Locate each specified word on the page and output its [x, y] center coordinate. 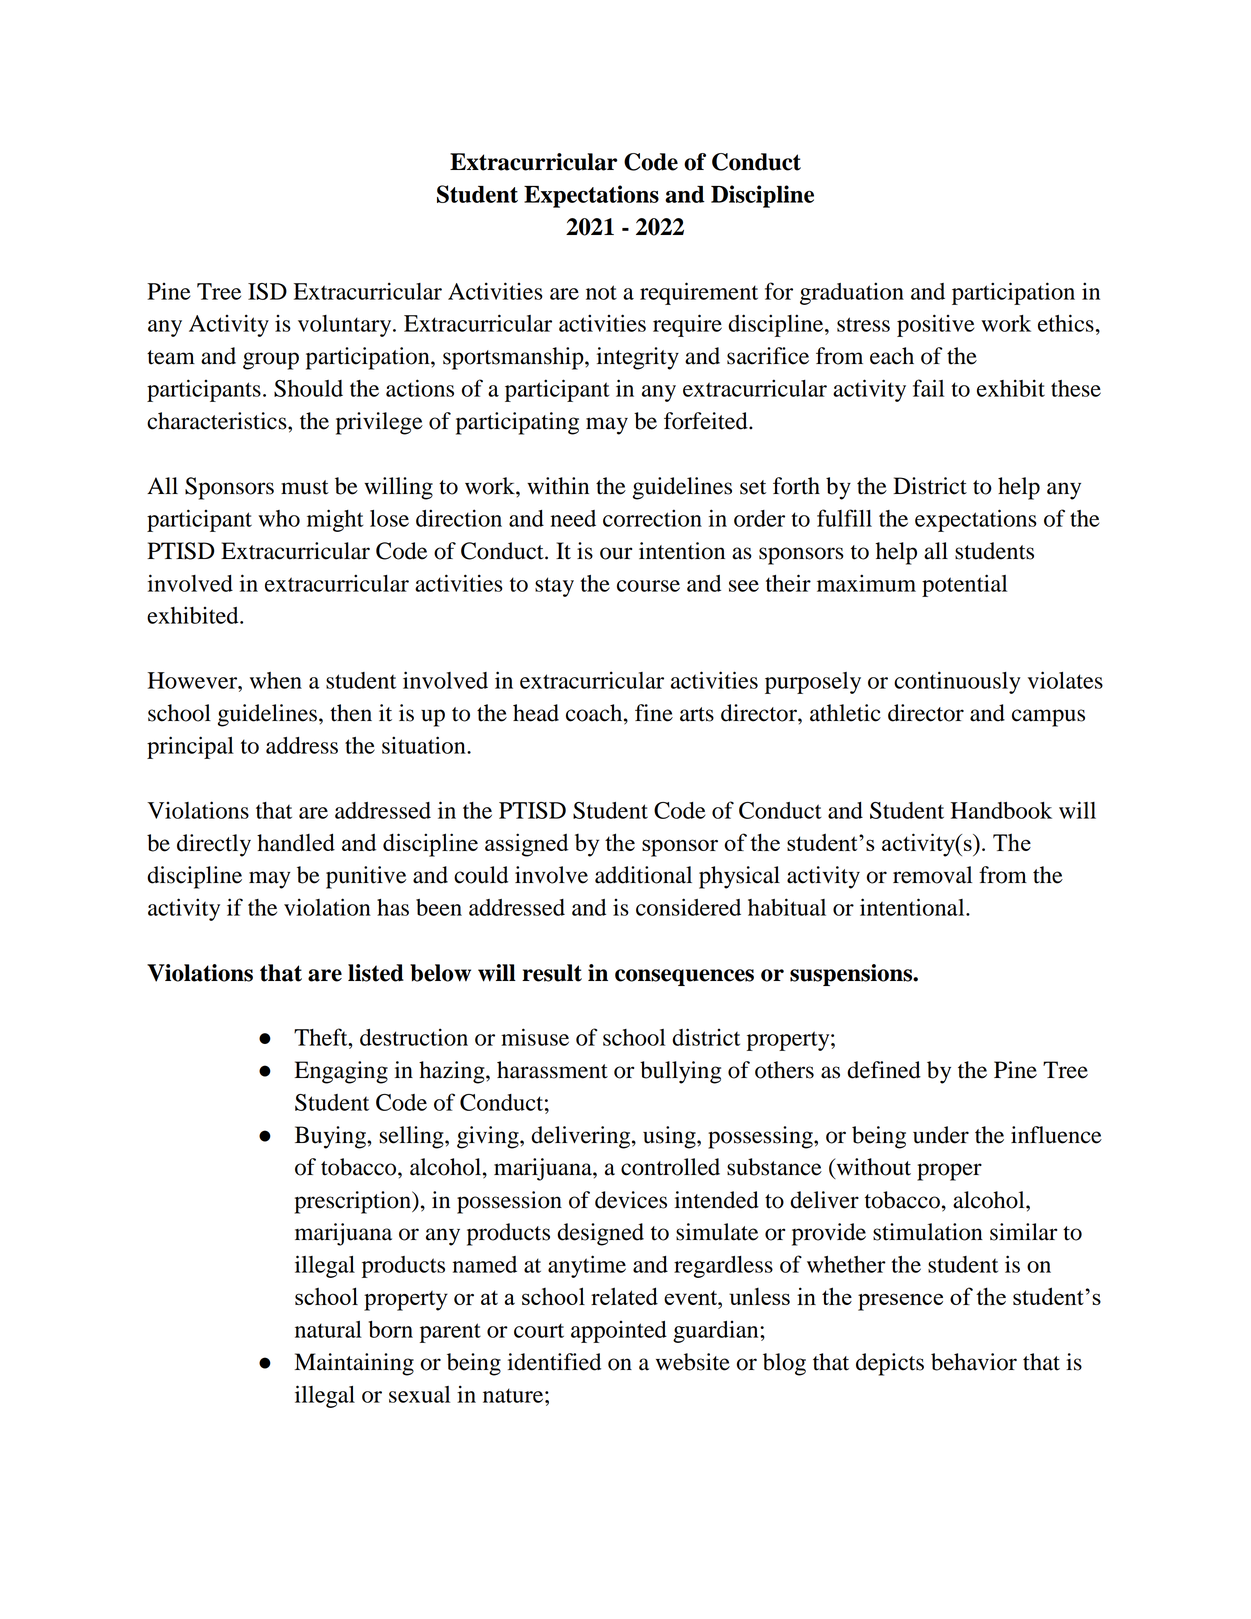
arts [697, 714]
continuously [957, 682]
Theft [322, 1037]
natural [328, 1329]
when [276, 680]
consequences [684, 977]
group [271, 361]
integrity [638, 358]
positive [936, 325]
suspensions [852, 975]
